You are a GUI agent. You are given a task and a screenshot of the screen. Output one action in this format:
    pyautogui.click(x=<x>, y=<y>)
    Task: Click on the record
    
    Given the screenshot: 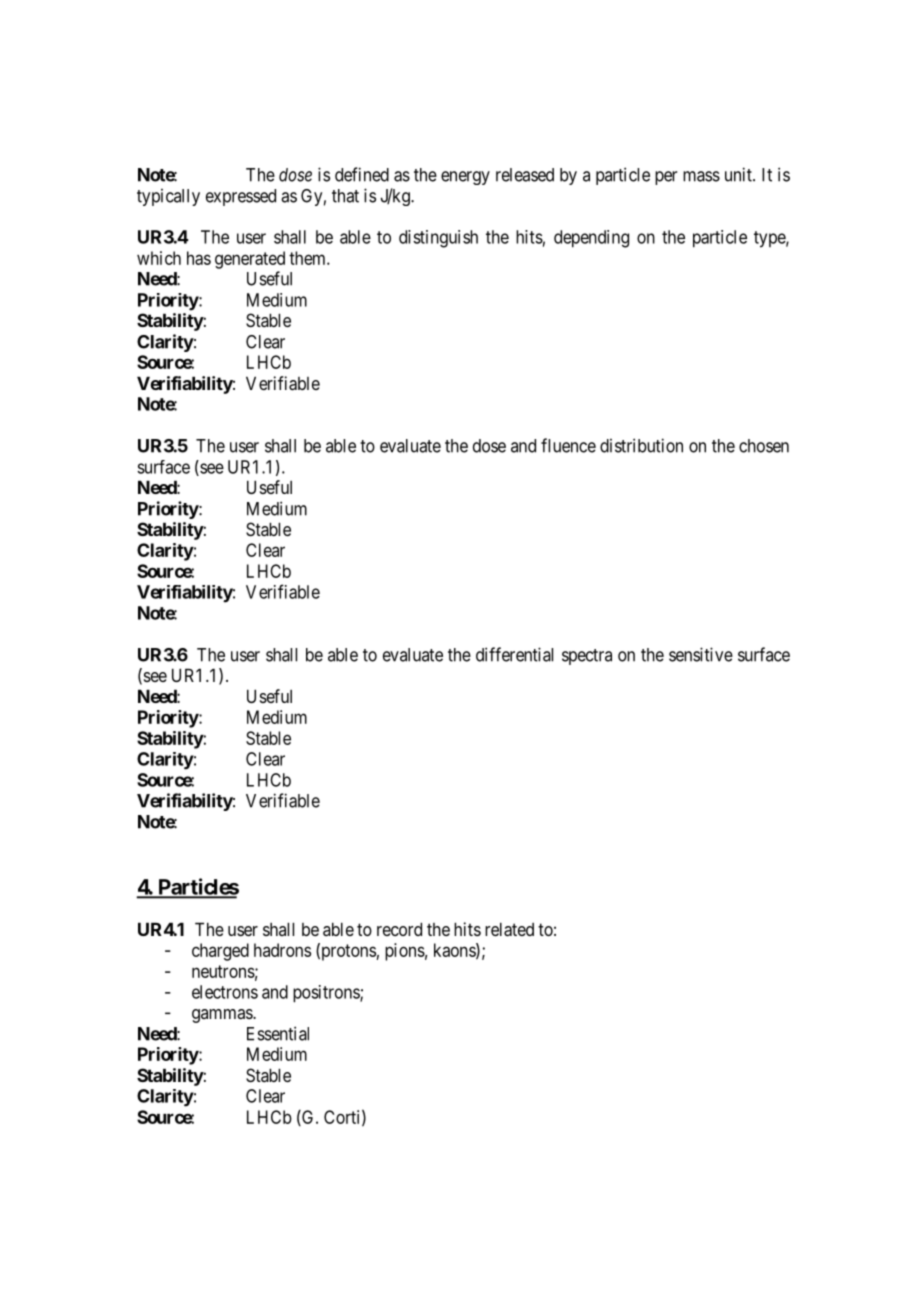 What is the action you would take?
    pyautogui.click(x=399, y=929)
